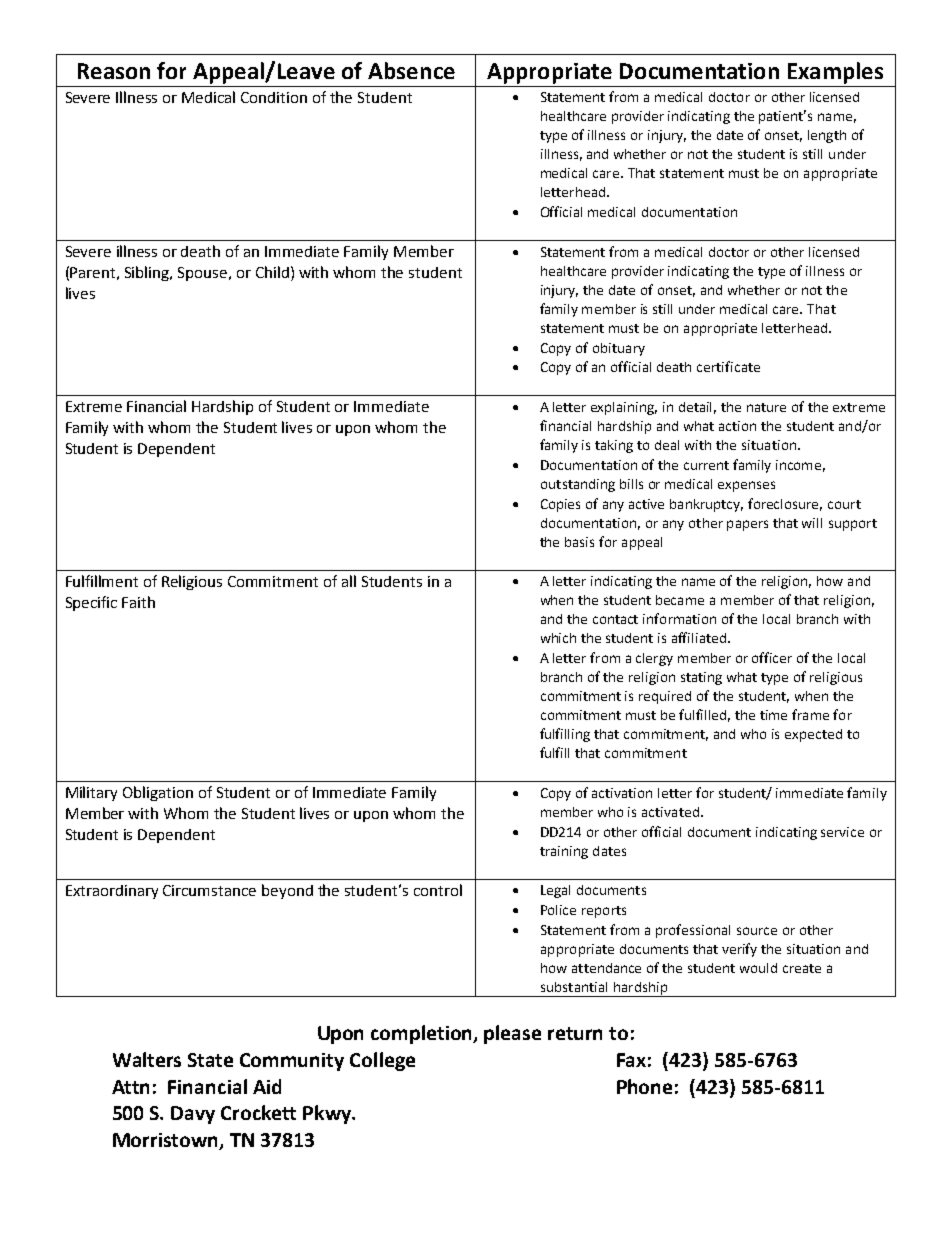 The image size is (952, 1233). I want to click on Absence, so click(411, 70).
